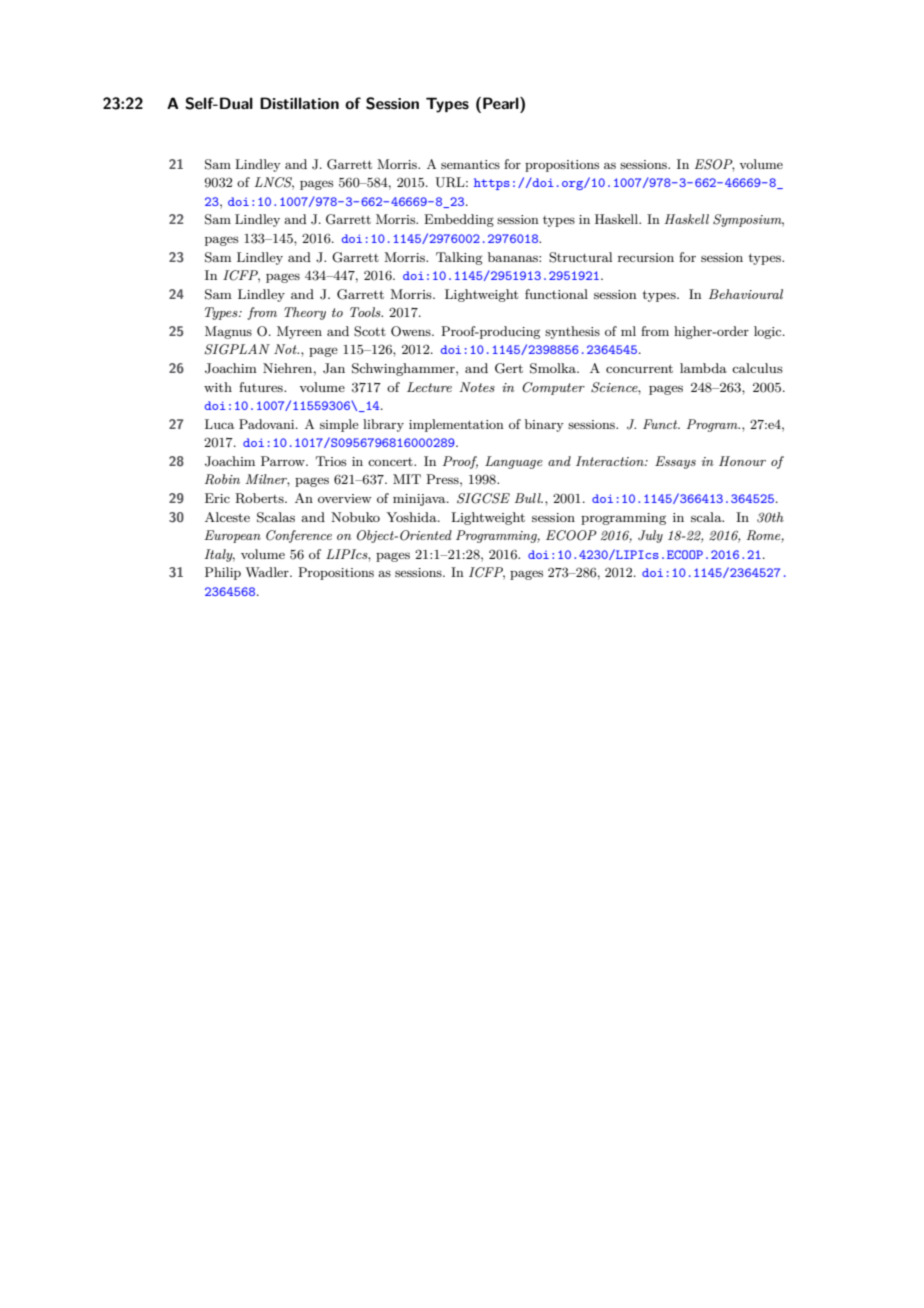 This screenshot has height=1308, width=924. What do you see at coordinates (650, 536) in the screenshot?
I see `July` at bounding box center [650, 536].
